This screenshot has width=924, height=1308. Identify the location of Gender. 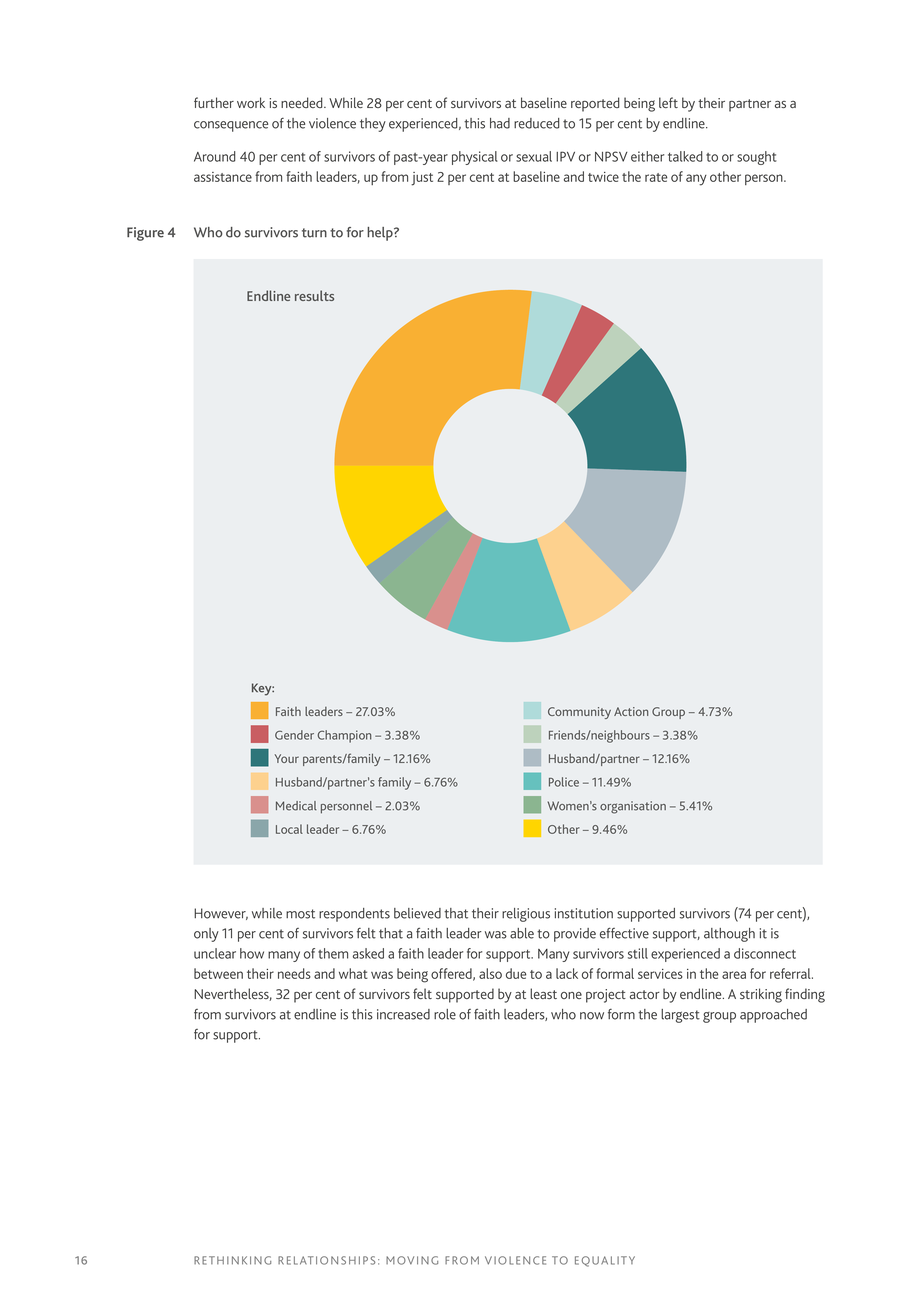
(294, 735).
